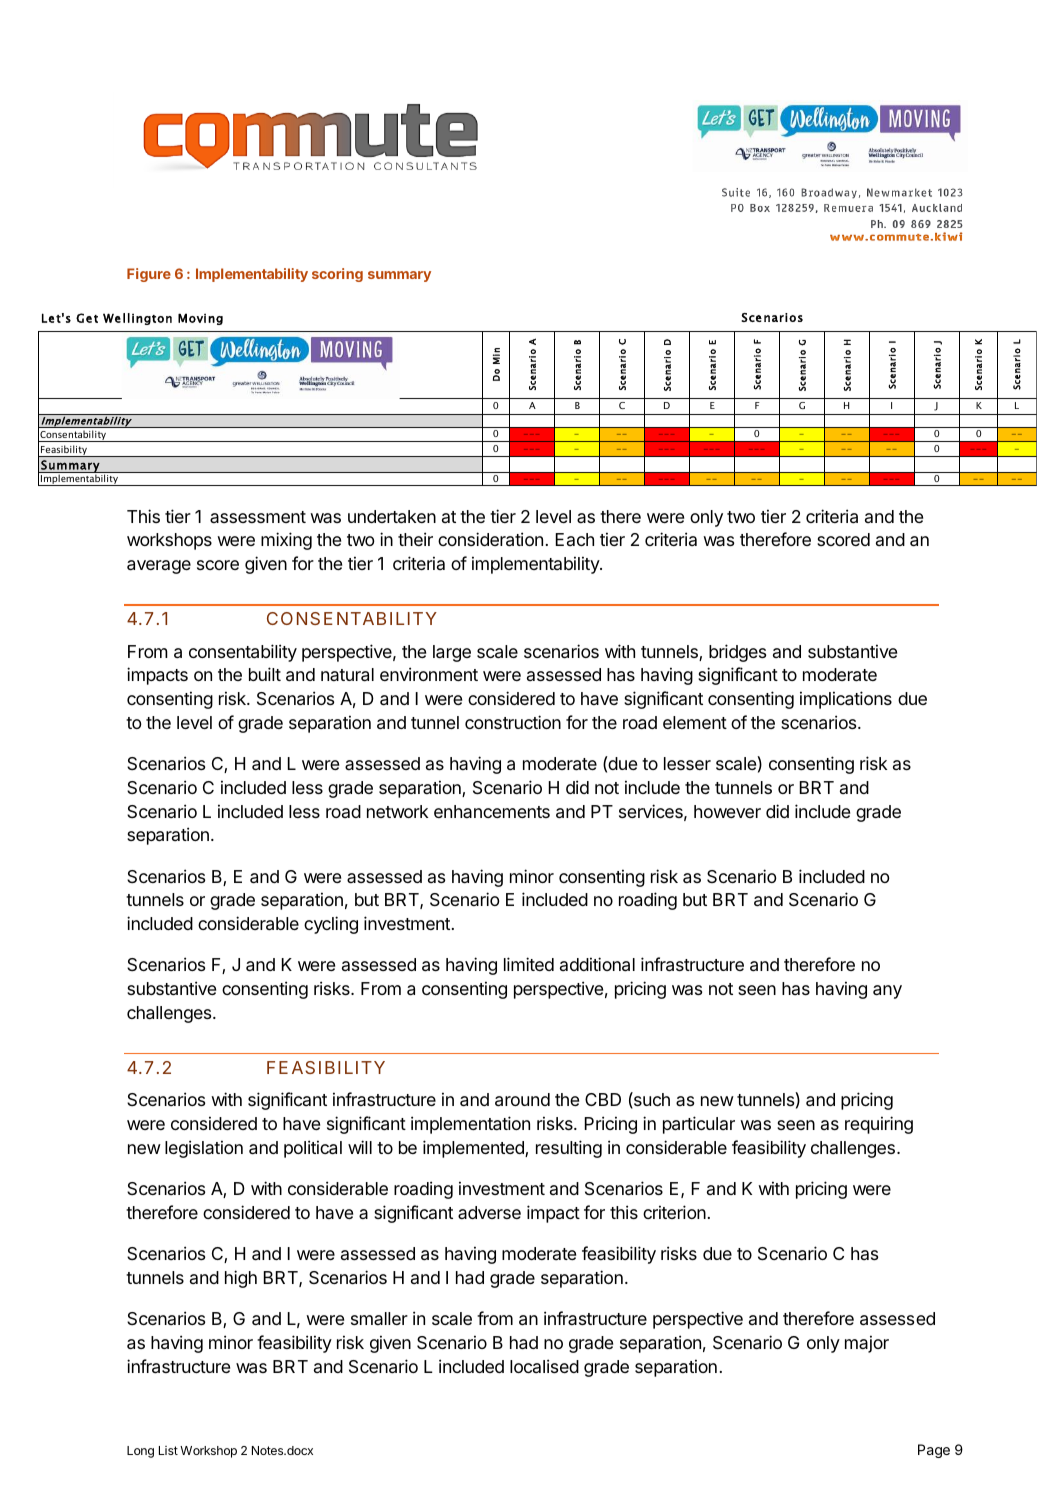 The height and width of the image is (1504, 1063). I want to click on bridges, so click(737, 653).
